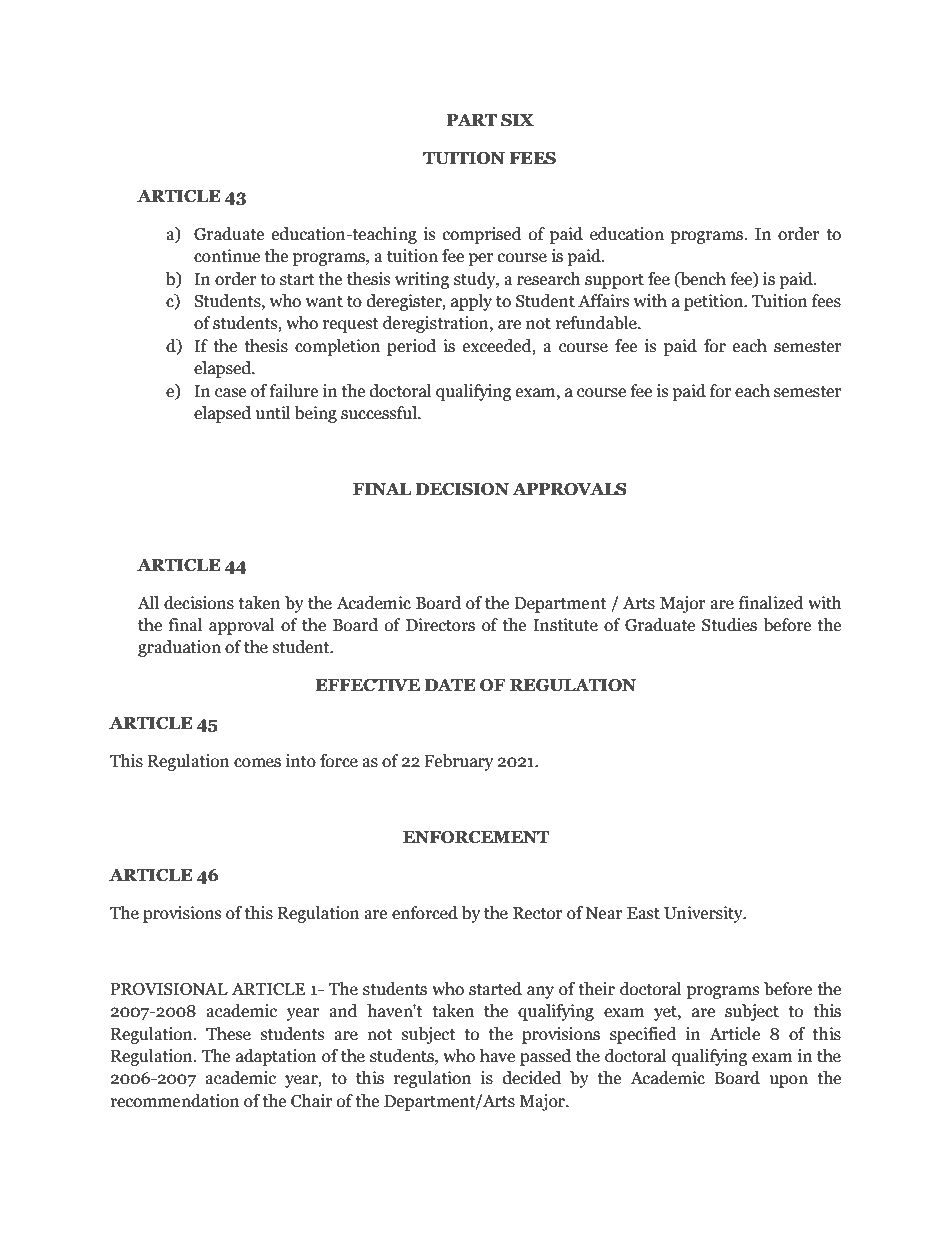 The image size is (952, 1233). I want to click on DATE, so click(450, 685).
